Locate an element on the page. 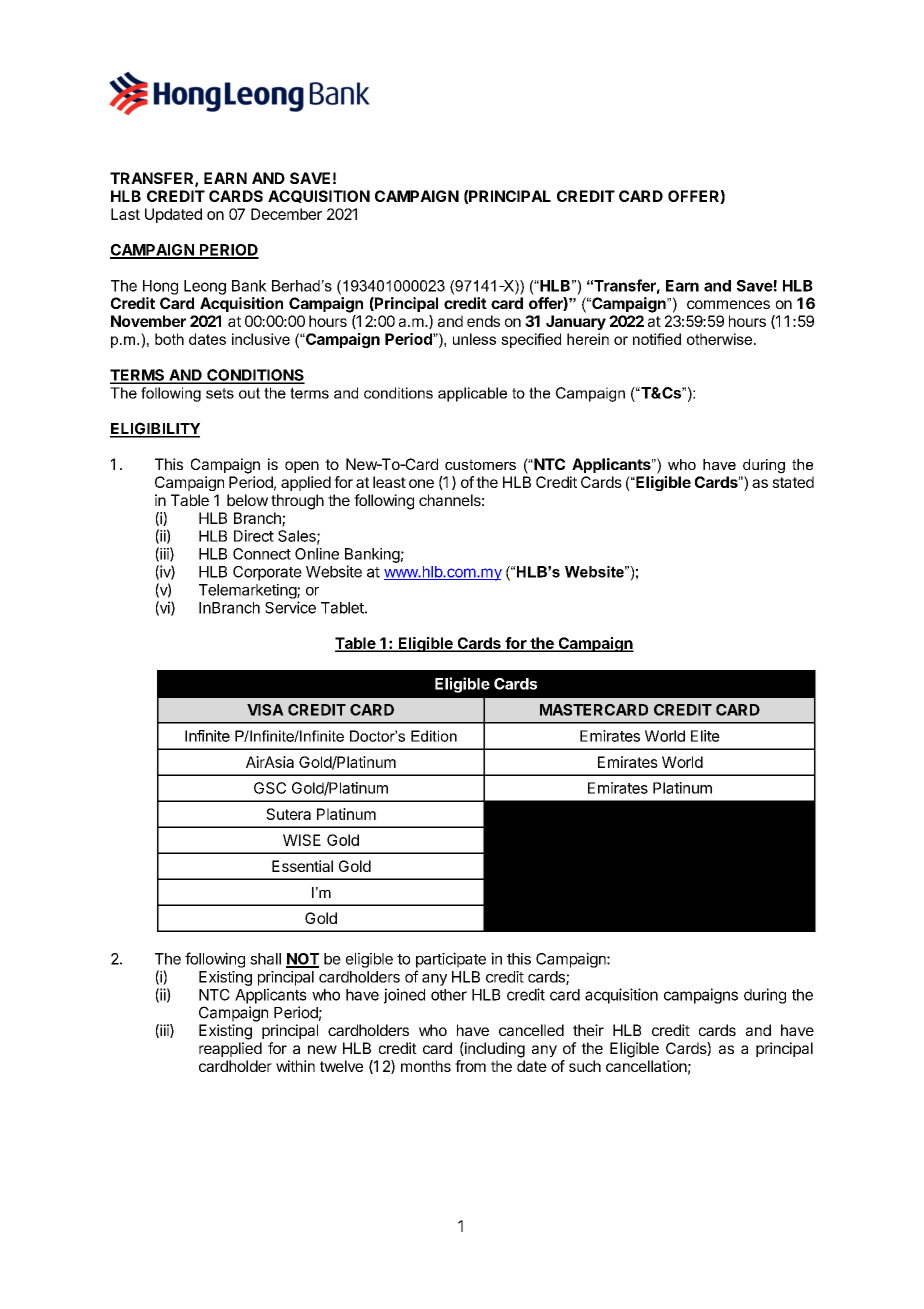 The image size is (924, 1309). within is located at coordinates (295, 1066).
